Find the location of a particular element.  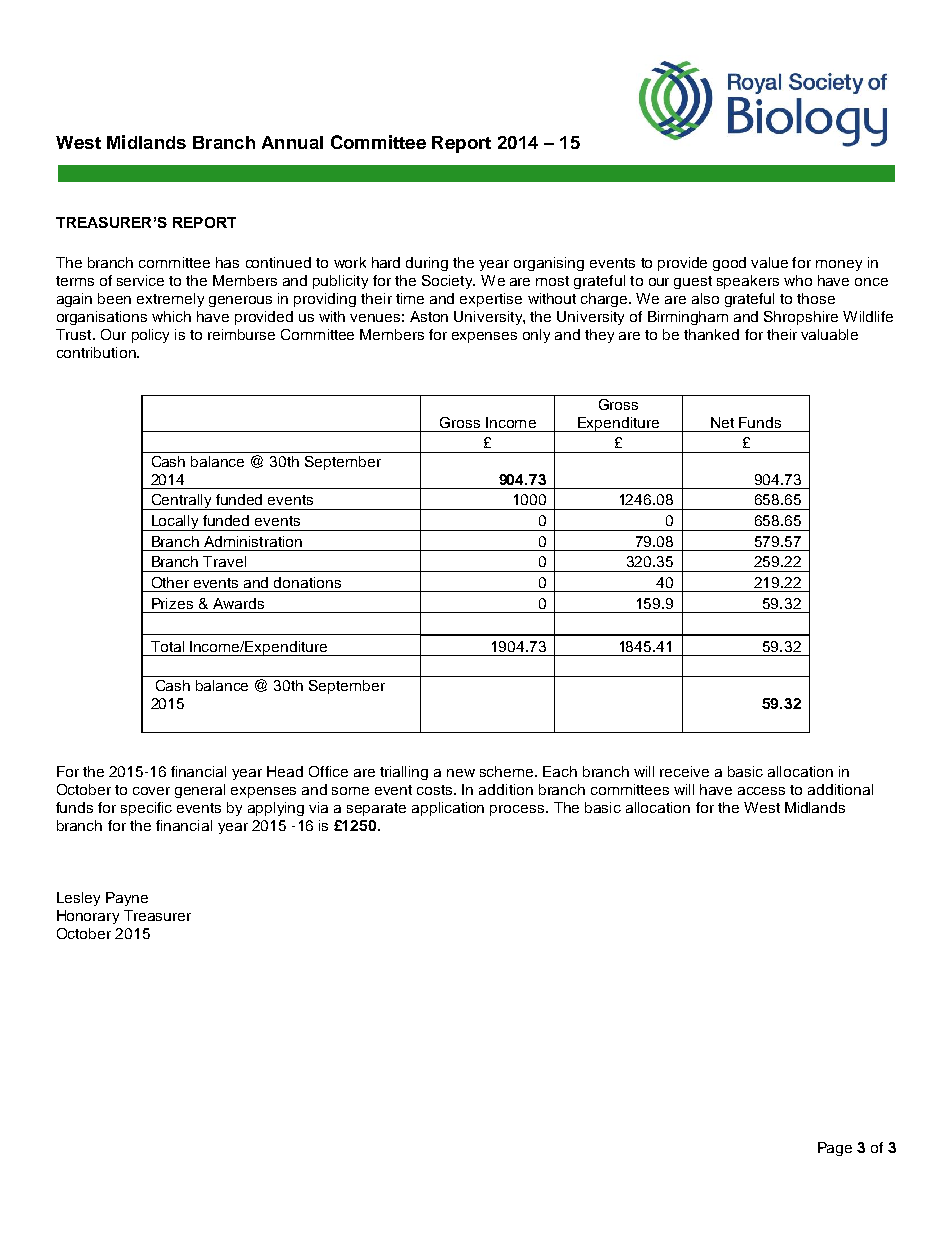

Page is located at coordinates (835, 1149).
